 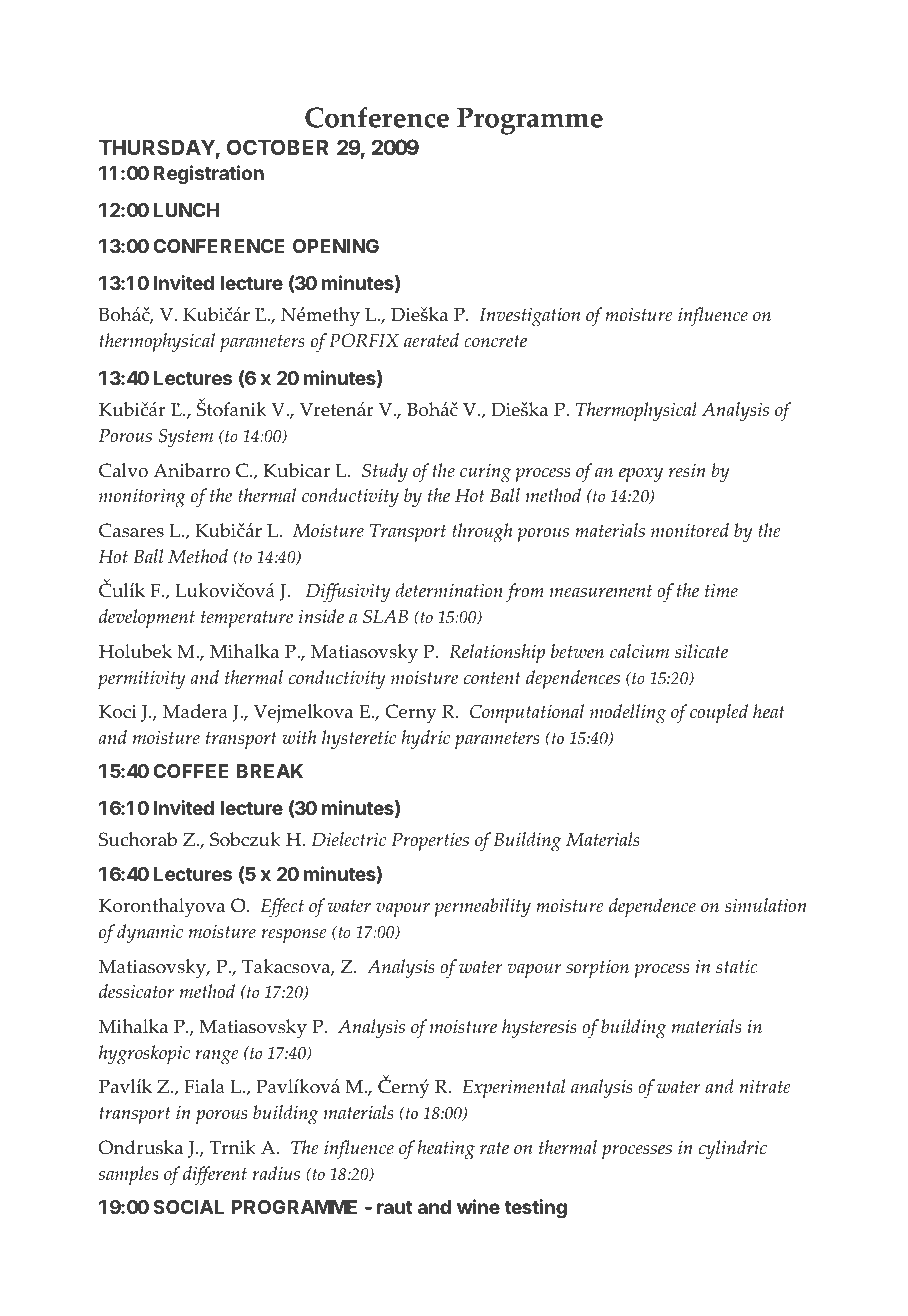 I want to click on different, so click(x=215, y=1176).
